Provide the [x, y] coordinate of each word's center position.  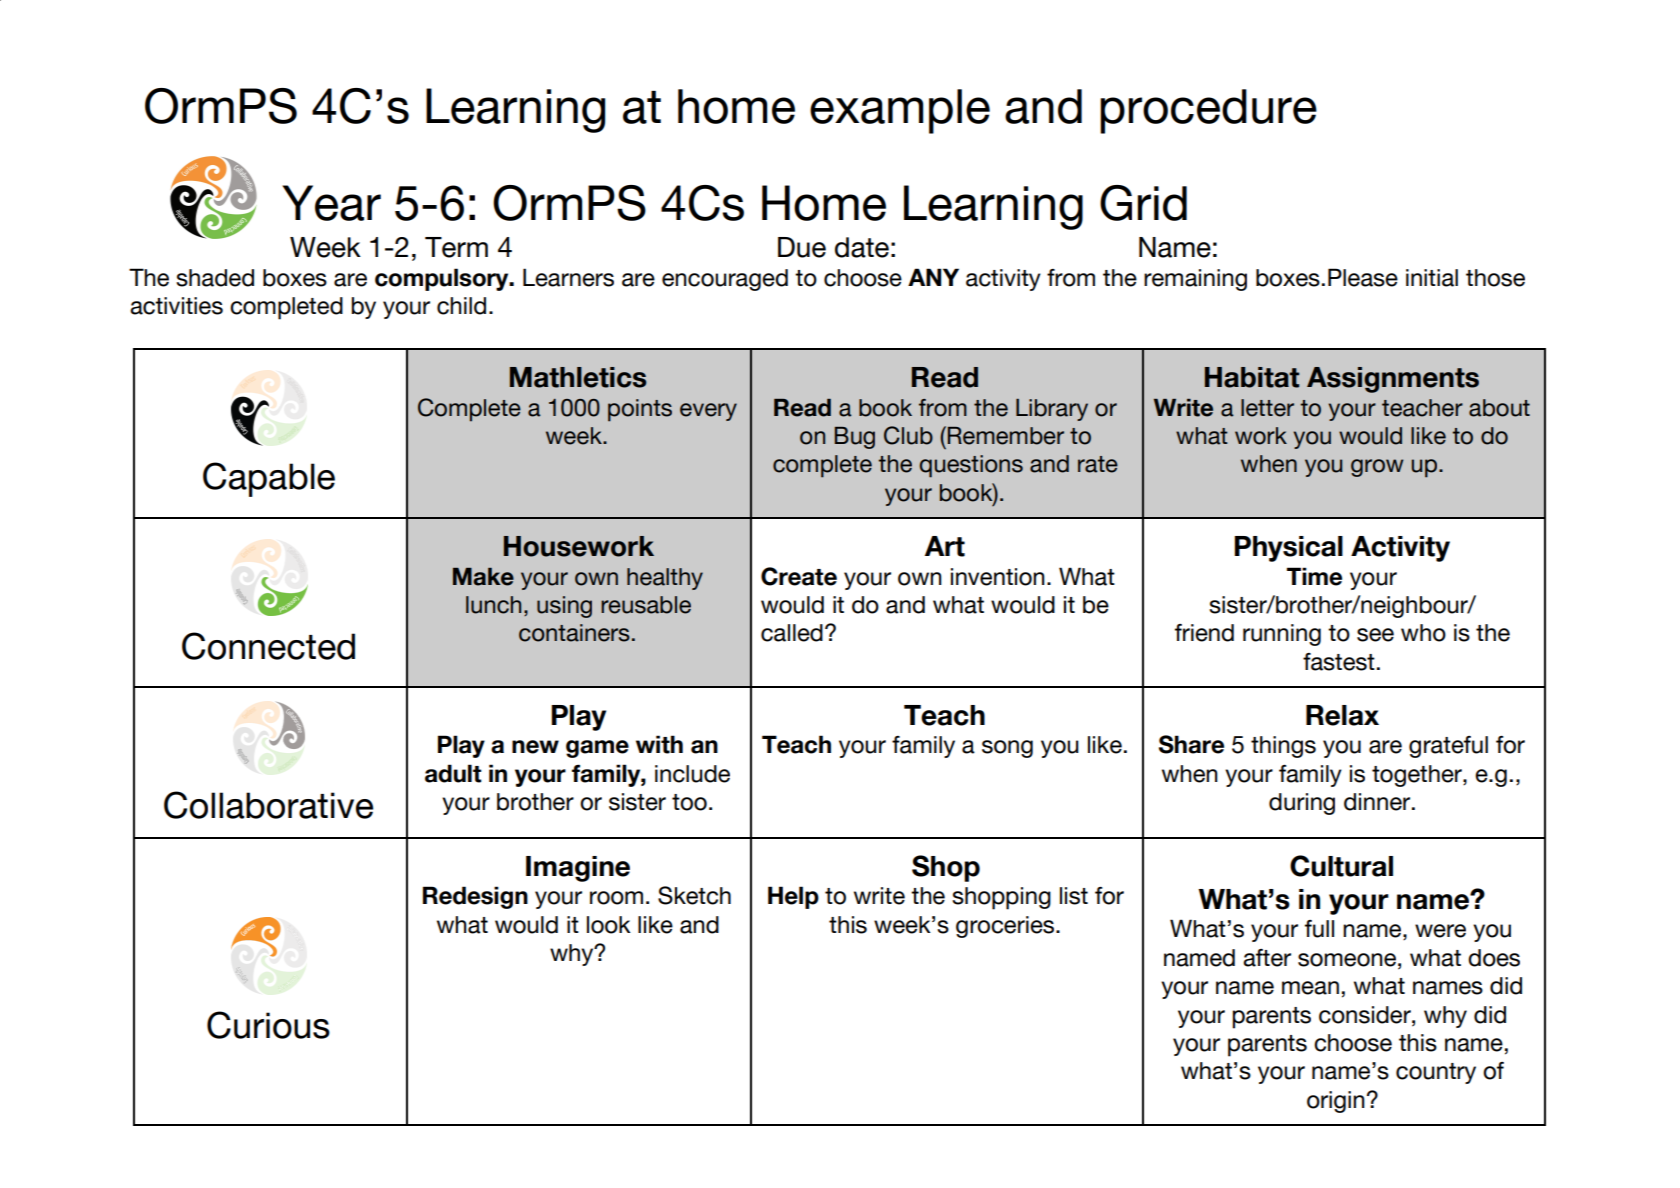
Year [331, 203]
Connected [268, 646]
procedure [1208, 111]
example [900, 111]
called [792, 633]
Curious [268, 1025]
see [1375, 635]
